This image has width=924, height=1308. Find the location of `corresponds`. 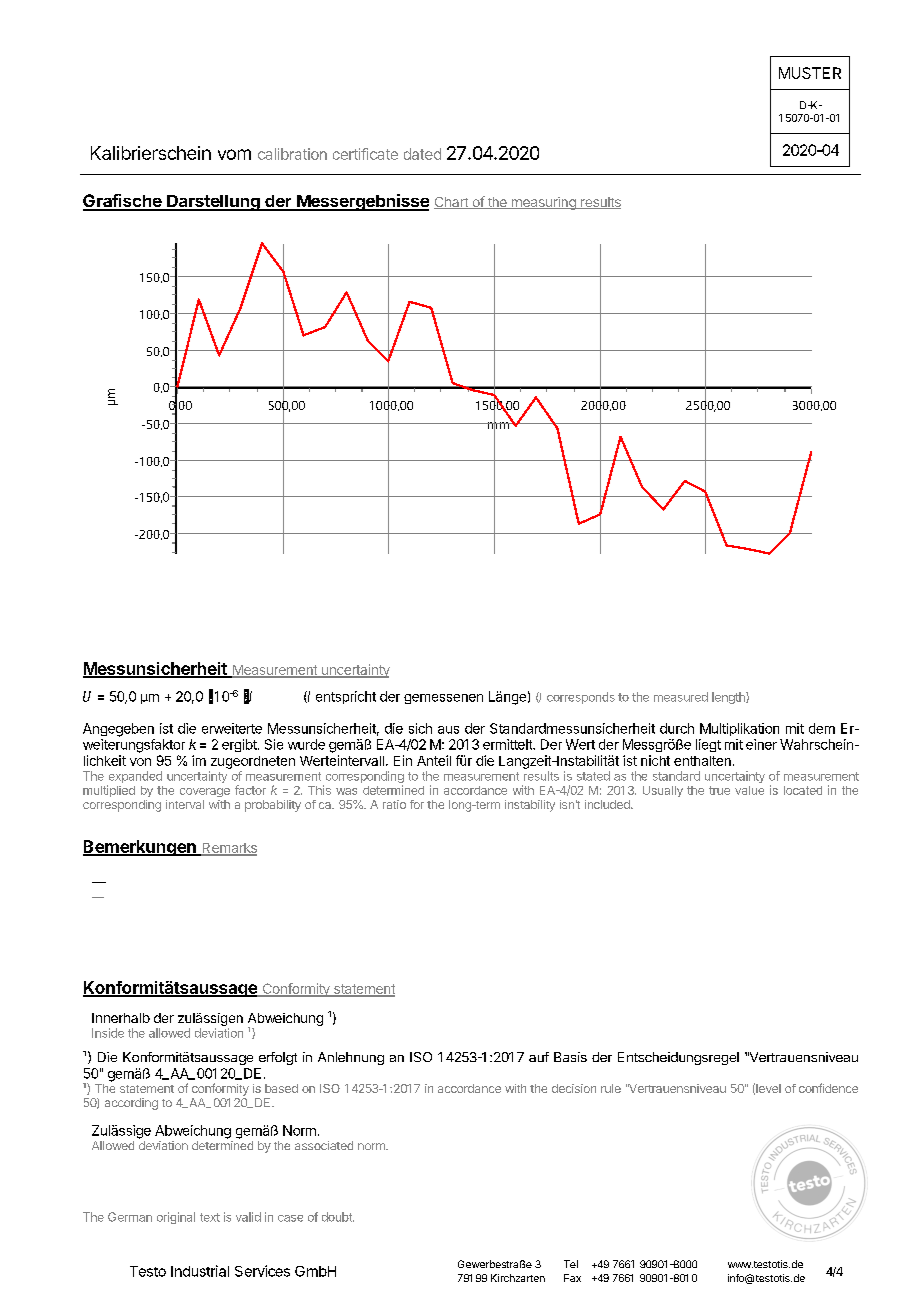

corresponds is located at coordinates (581, 698).
